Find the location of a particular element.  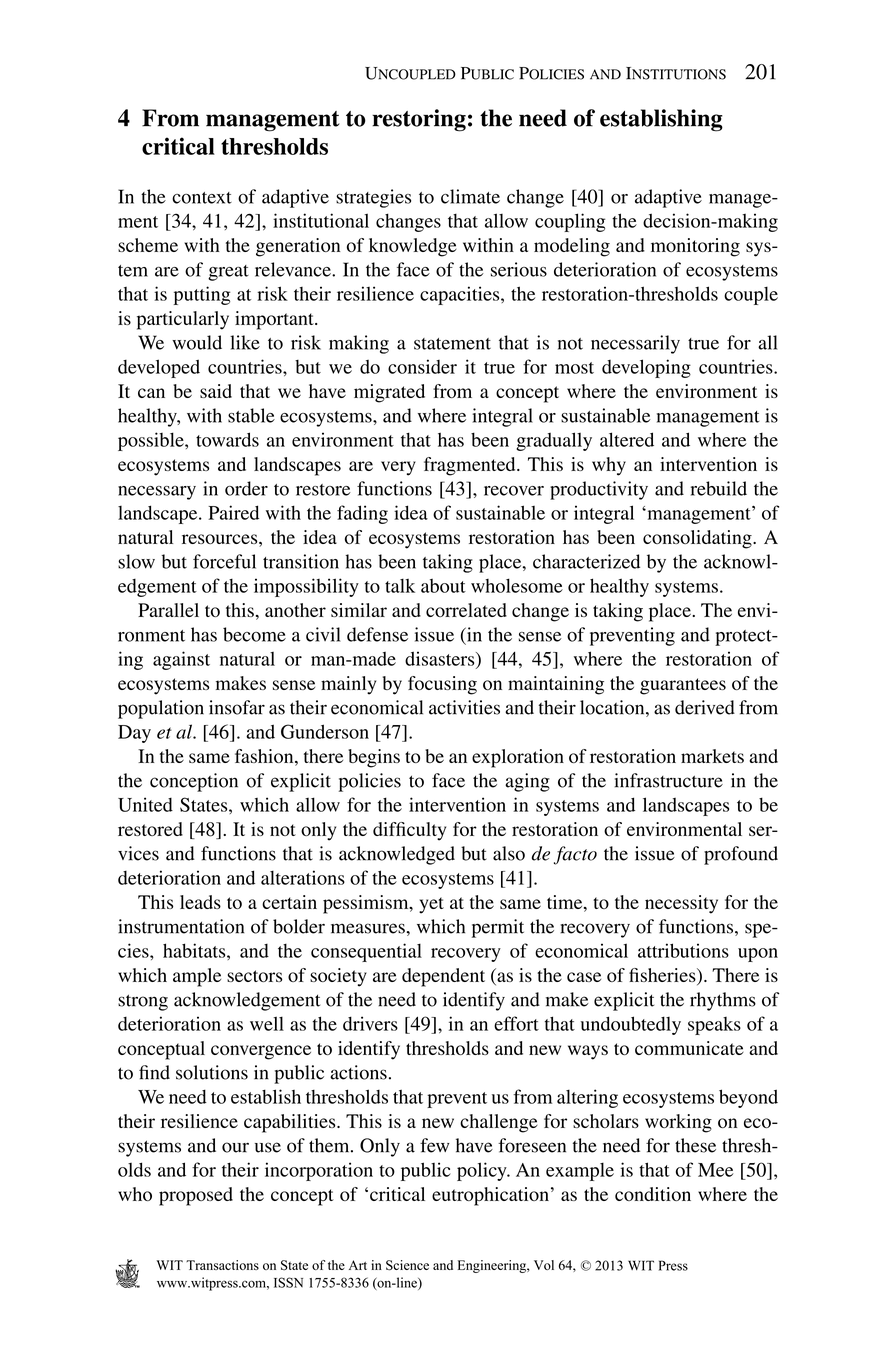

monitoring is located at coordinates (695, 247).
